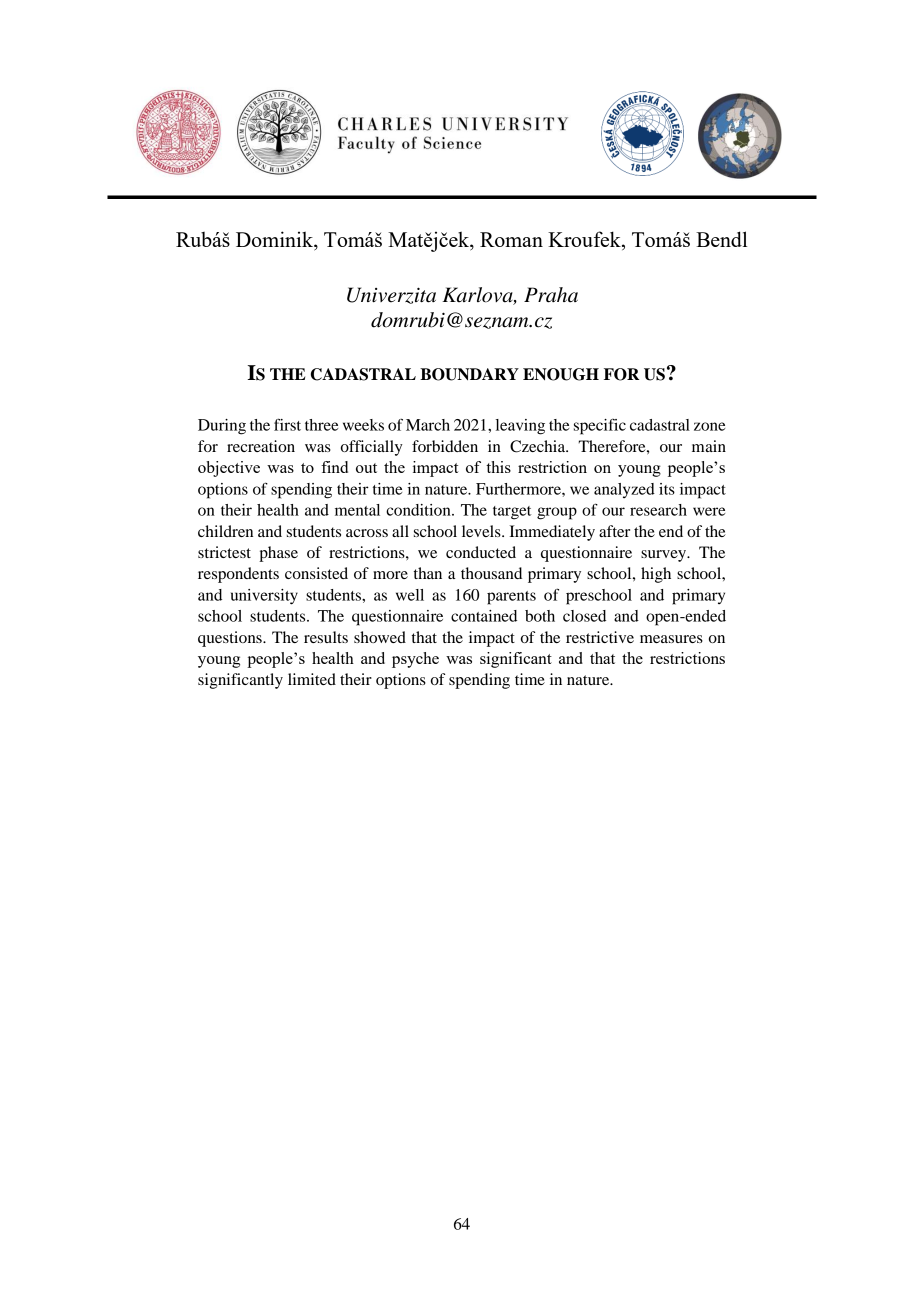 Image resolution: width=924 pixels, height=1308 pixels. I want to click on forbidden, so click(445, 446).
